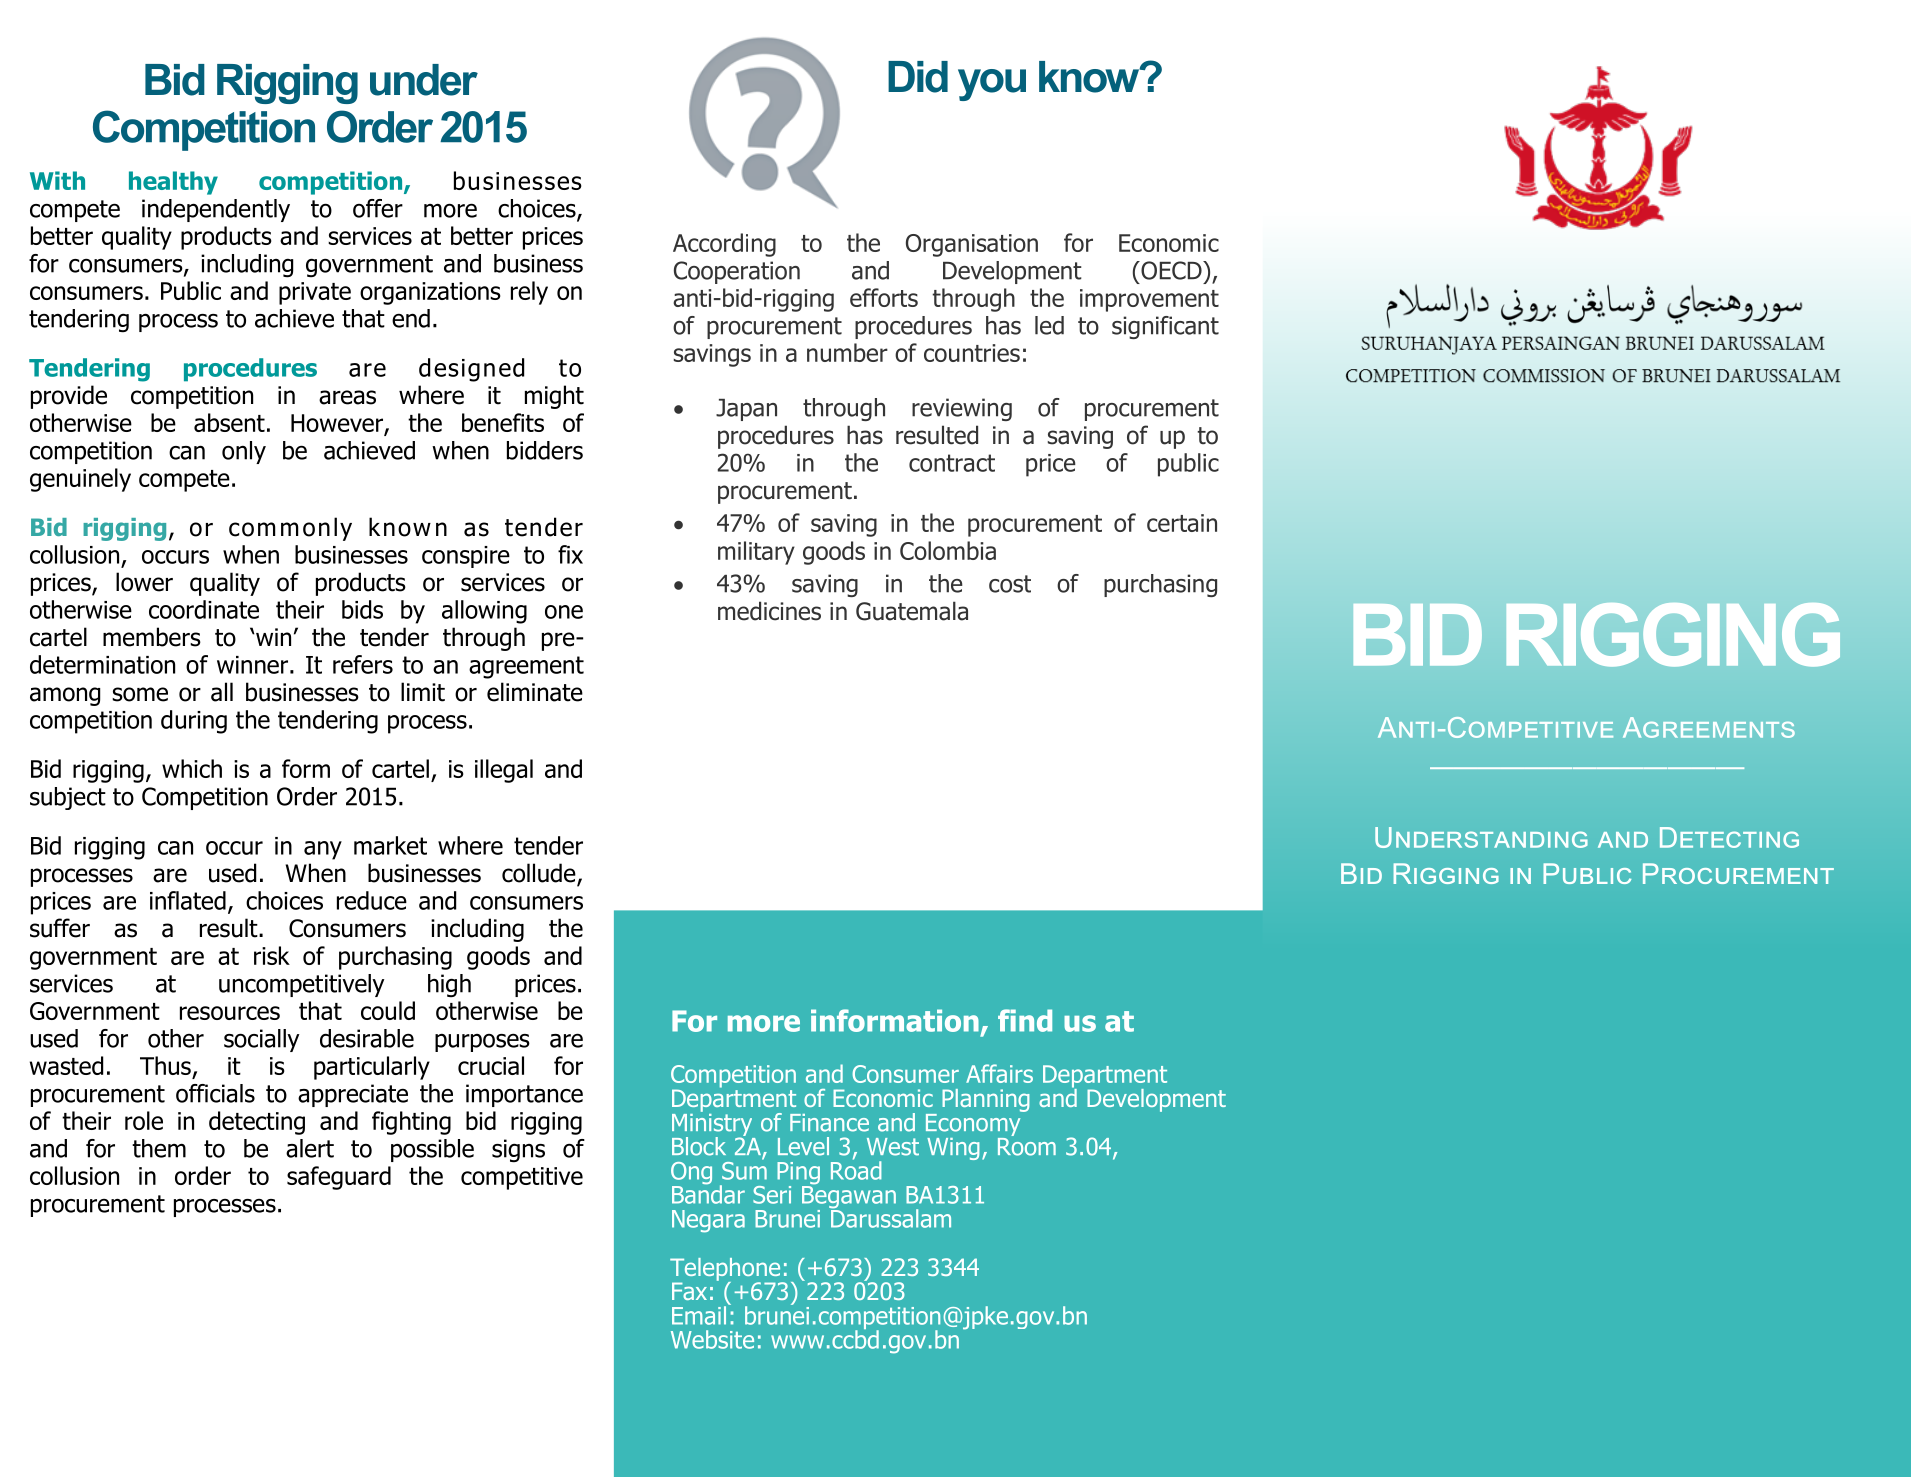 Image resolution: width=1911 pixels, height=1477 pixels. Describe the element at coordinates (912, 611) in the image. I see `Guatemala` at that location.
